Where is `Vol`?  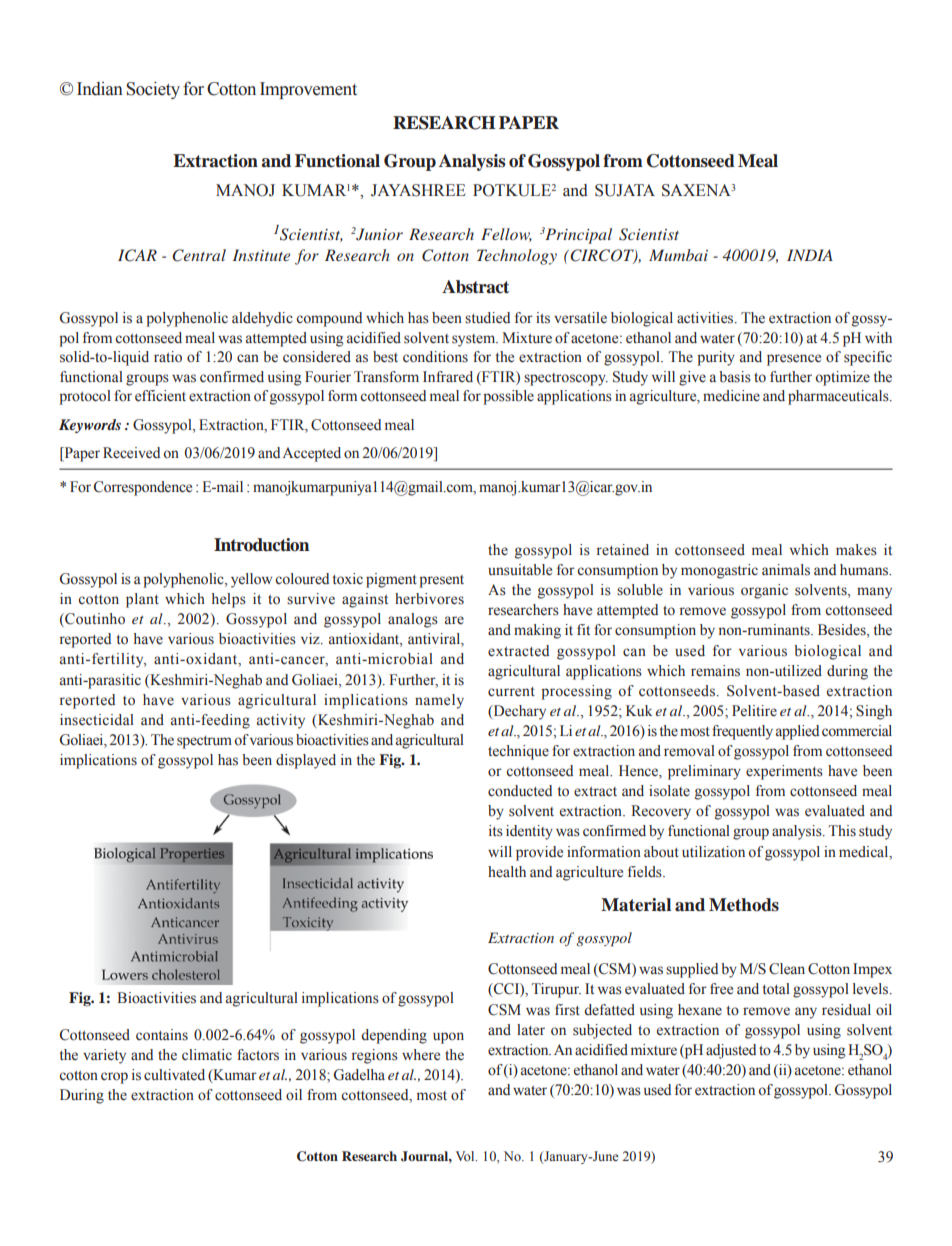 Vol is located at coordinates (466, 1156).
